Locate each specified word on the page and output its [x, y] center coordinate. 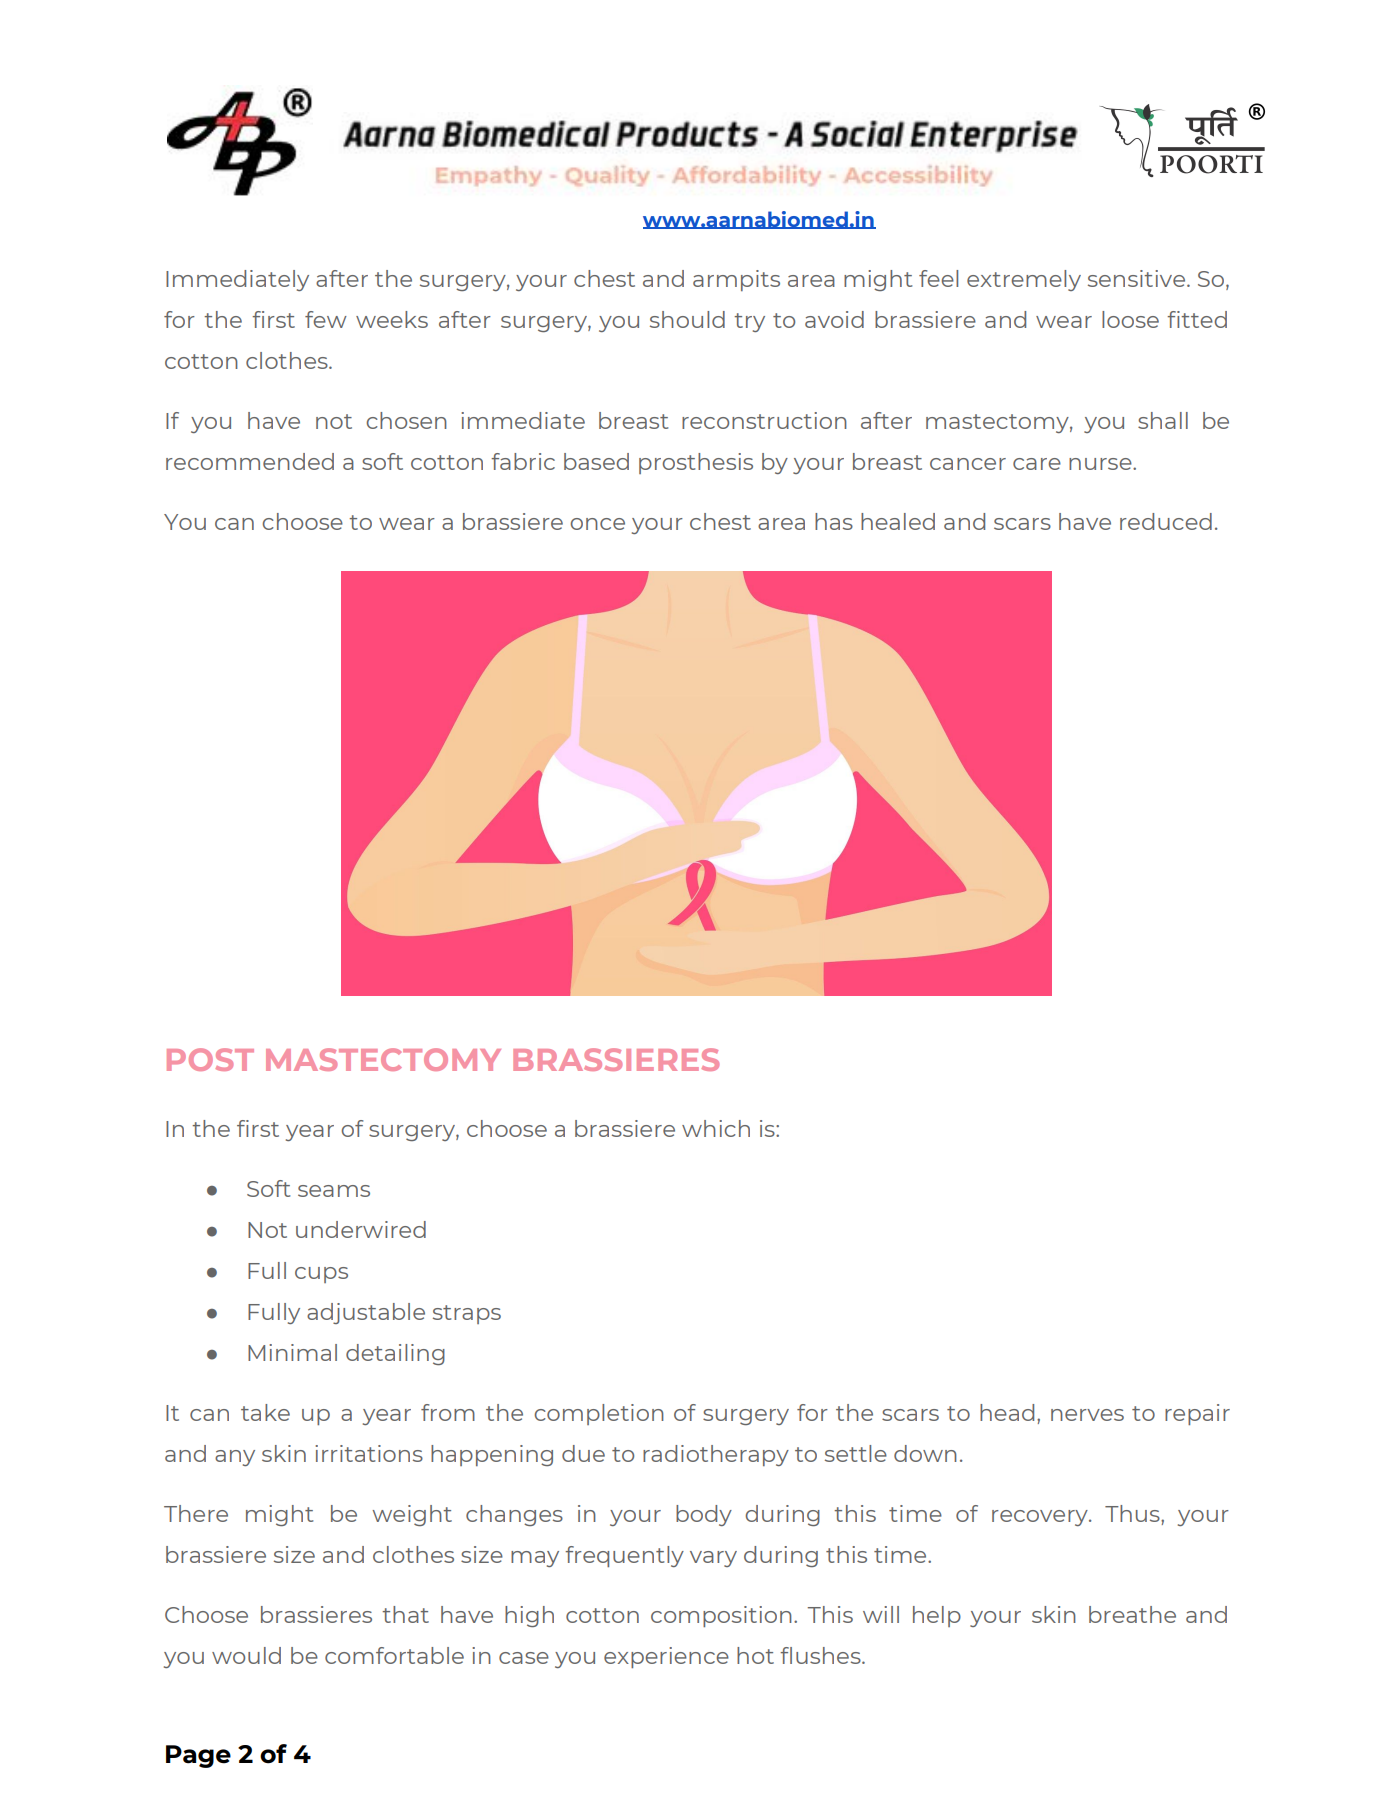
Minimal [292, 1352]
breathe [1132, 1614]
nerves [1087, 1415]
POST [210, 1059]
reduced [1166, 521]
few [326, 319]
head [1007, 1412]
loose [1130, 319]
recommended [250, 461]
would [246, 1655]
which [716, 1128]
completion [599, 1414]
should [687, 319]
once [597, 524]
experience [666, 1657]
